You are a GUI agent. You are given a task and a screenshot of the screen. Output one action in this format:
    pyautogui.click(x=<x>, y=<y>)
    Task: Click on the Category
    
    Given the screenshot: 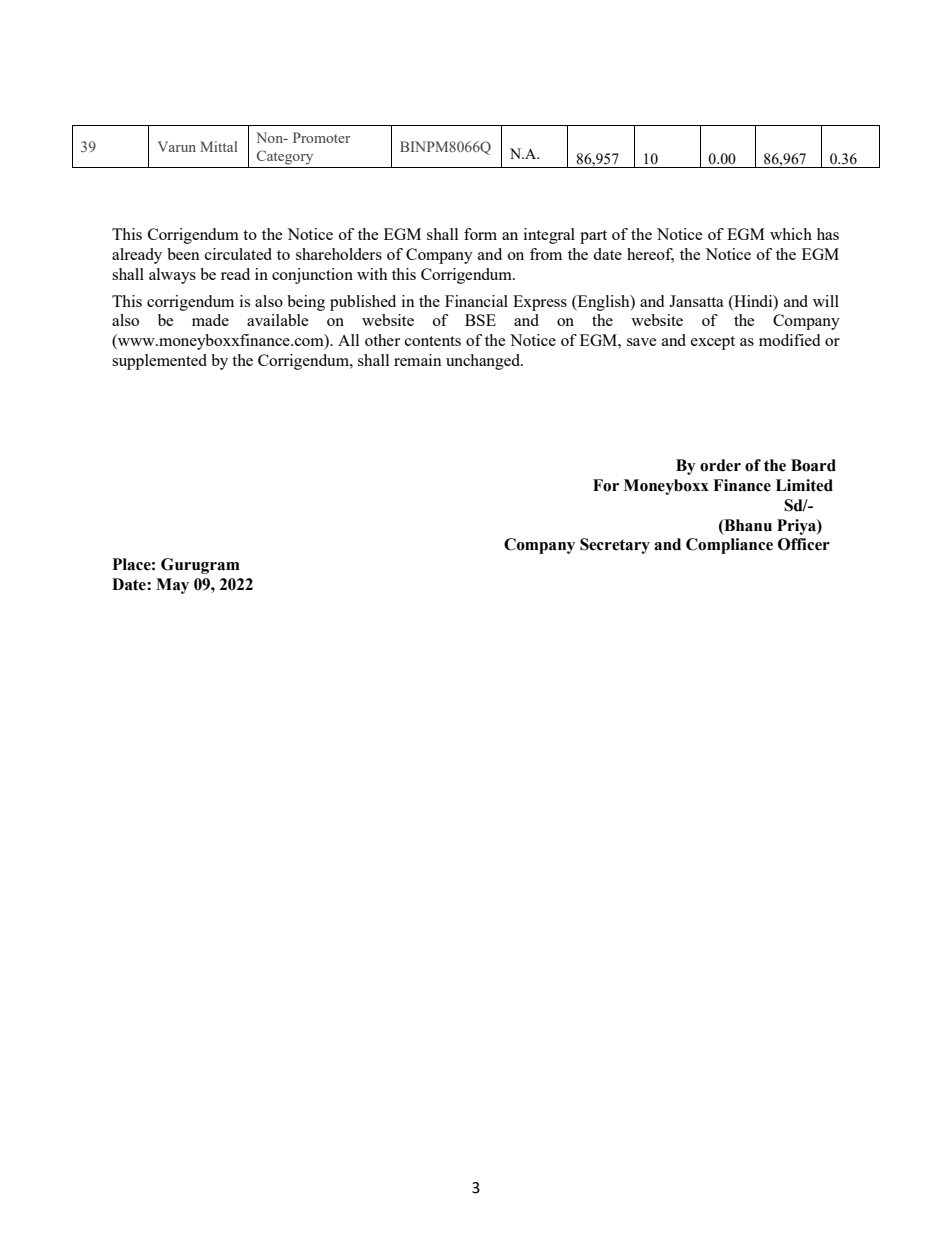 What is the action you would take?
    pyautogui.click(x=285, y=157)
